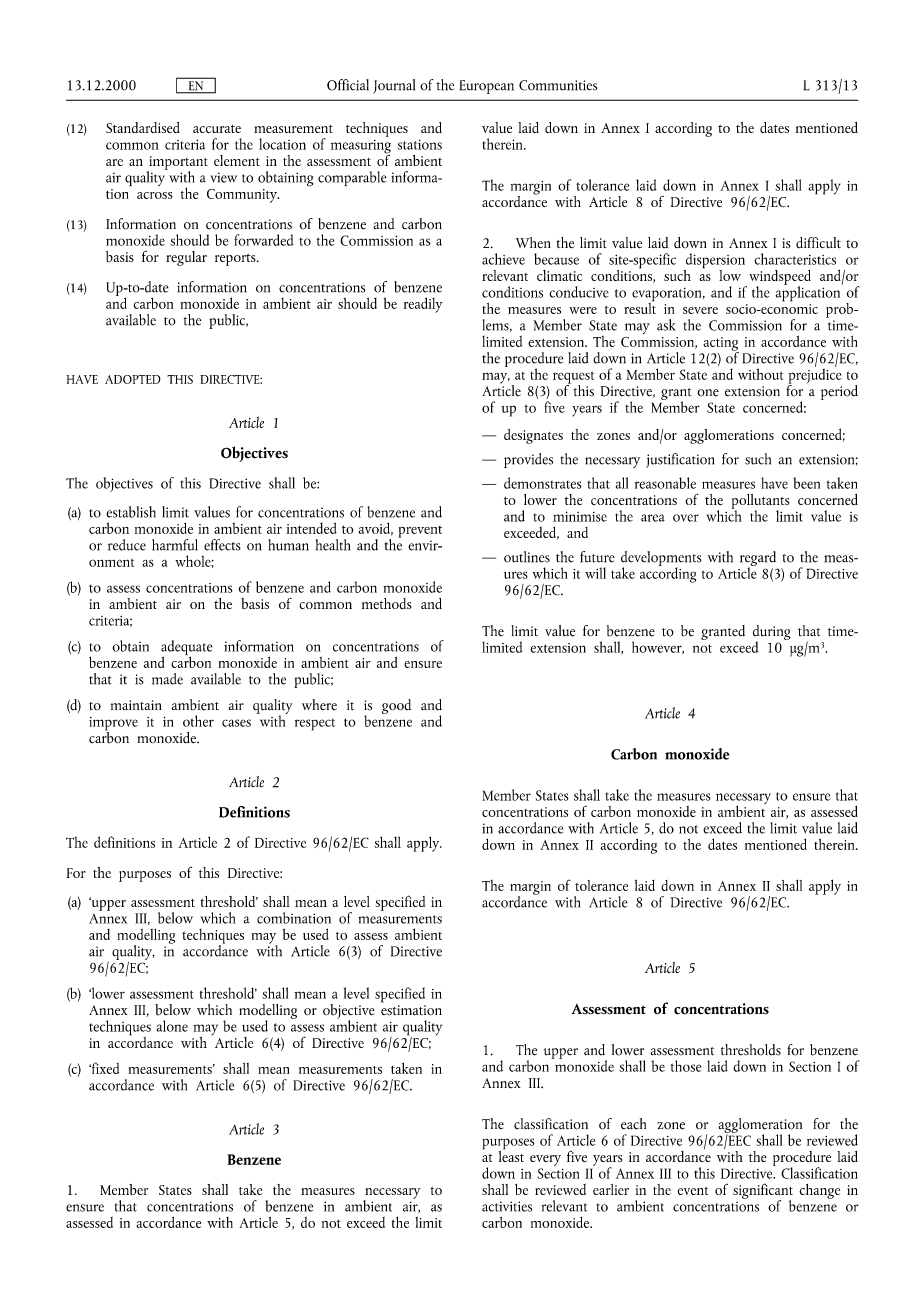 Image resolution: width=924 pixels, height=1308 pixels. Describe the element at coordinates (104, 1068) in the screenshot. I see `fixed` at that location.
